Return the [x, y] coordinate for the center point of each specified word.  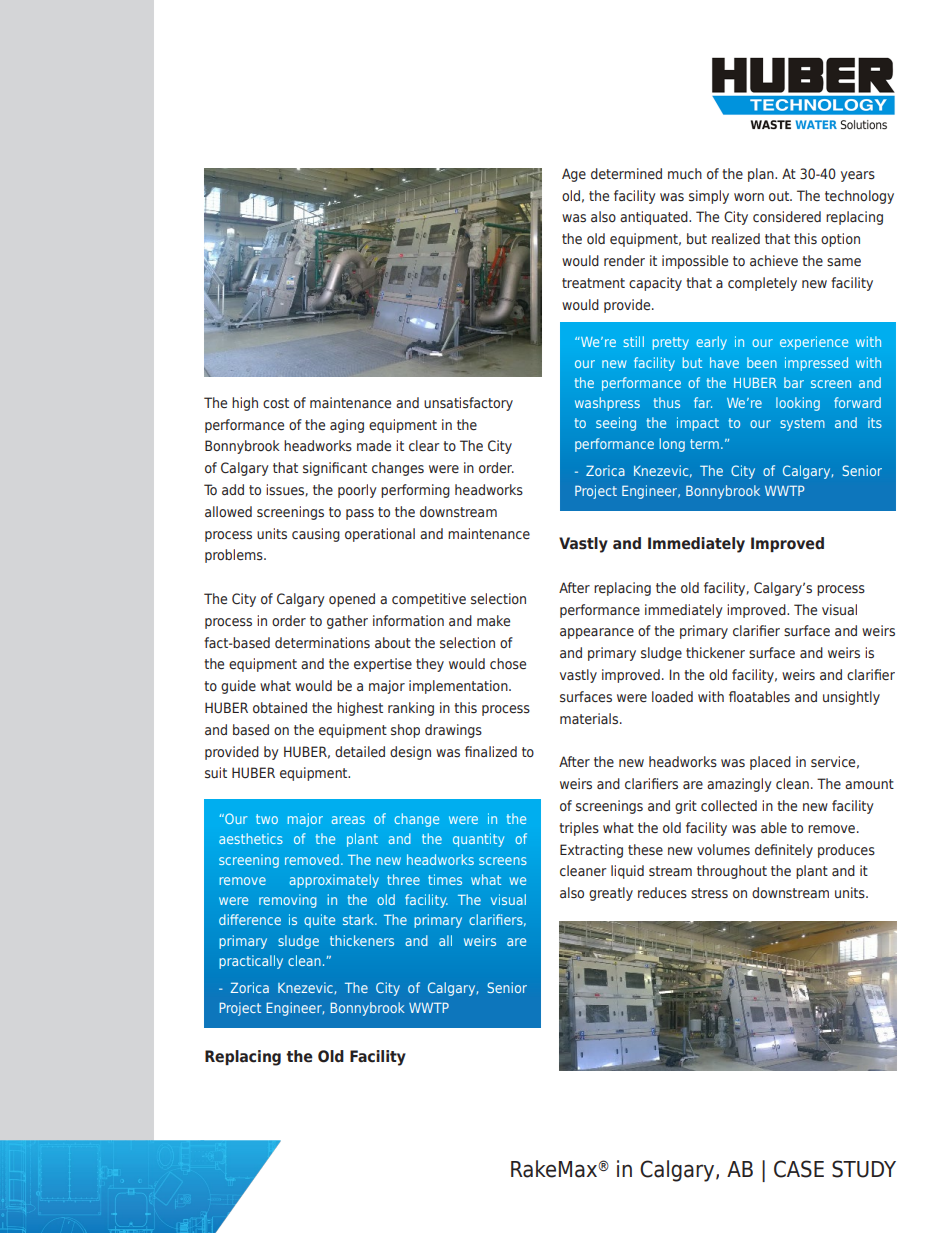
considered [787, 217]
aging [347, 426]
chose [508, 664]
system [802, 424]
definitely [784, 851]
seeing [616, 424]
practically [251, 962]
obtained [280, 707]
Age [574, 175]
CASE [799, 1169]
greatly [611, 894]
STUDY [864, 1169]
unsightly [851, 698]
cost [276, 403]
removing [288, 901]
